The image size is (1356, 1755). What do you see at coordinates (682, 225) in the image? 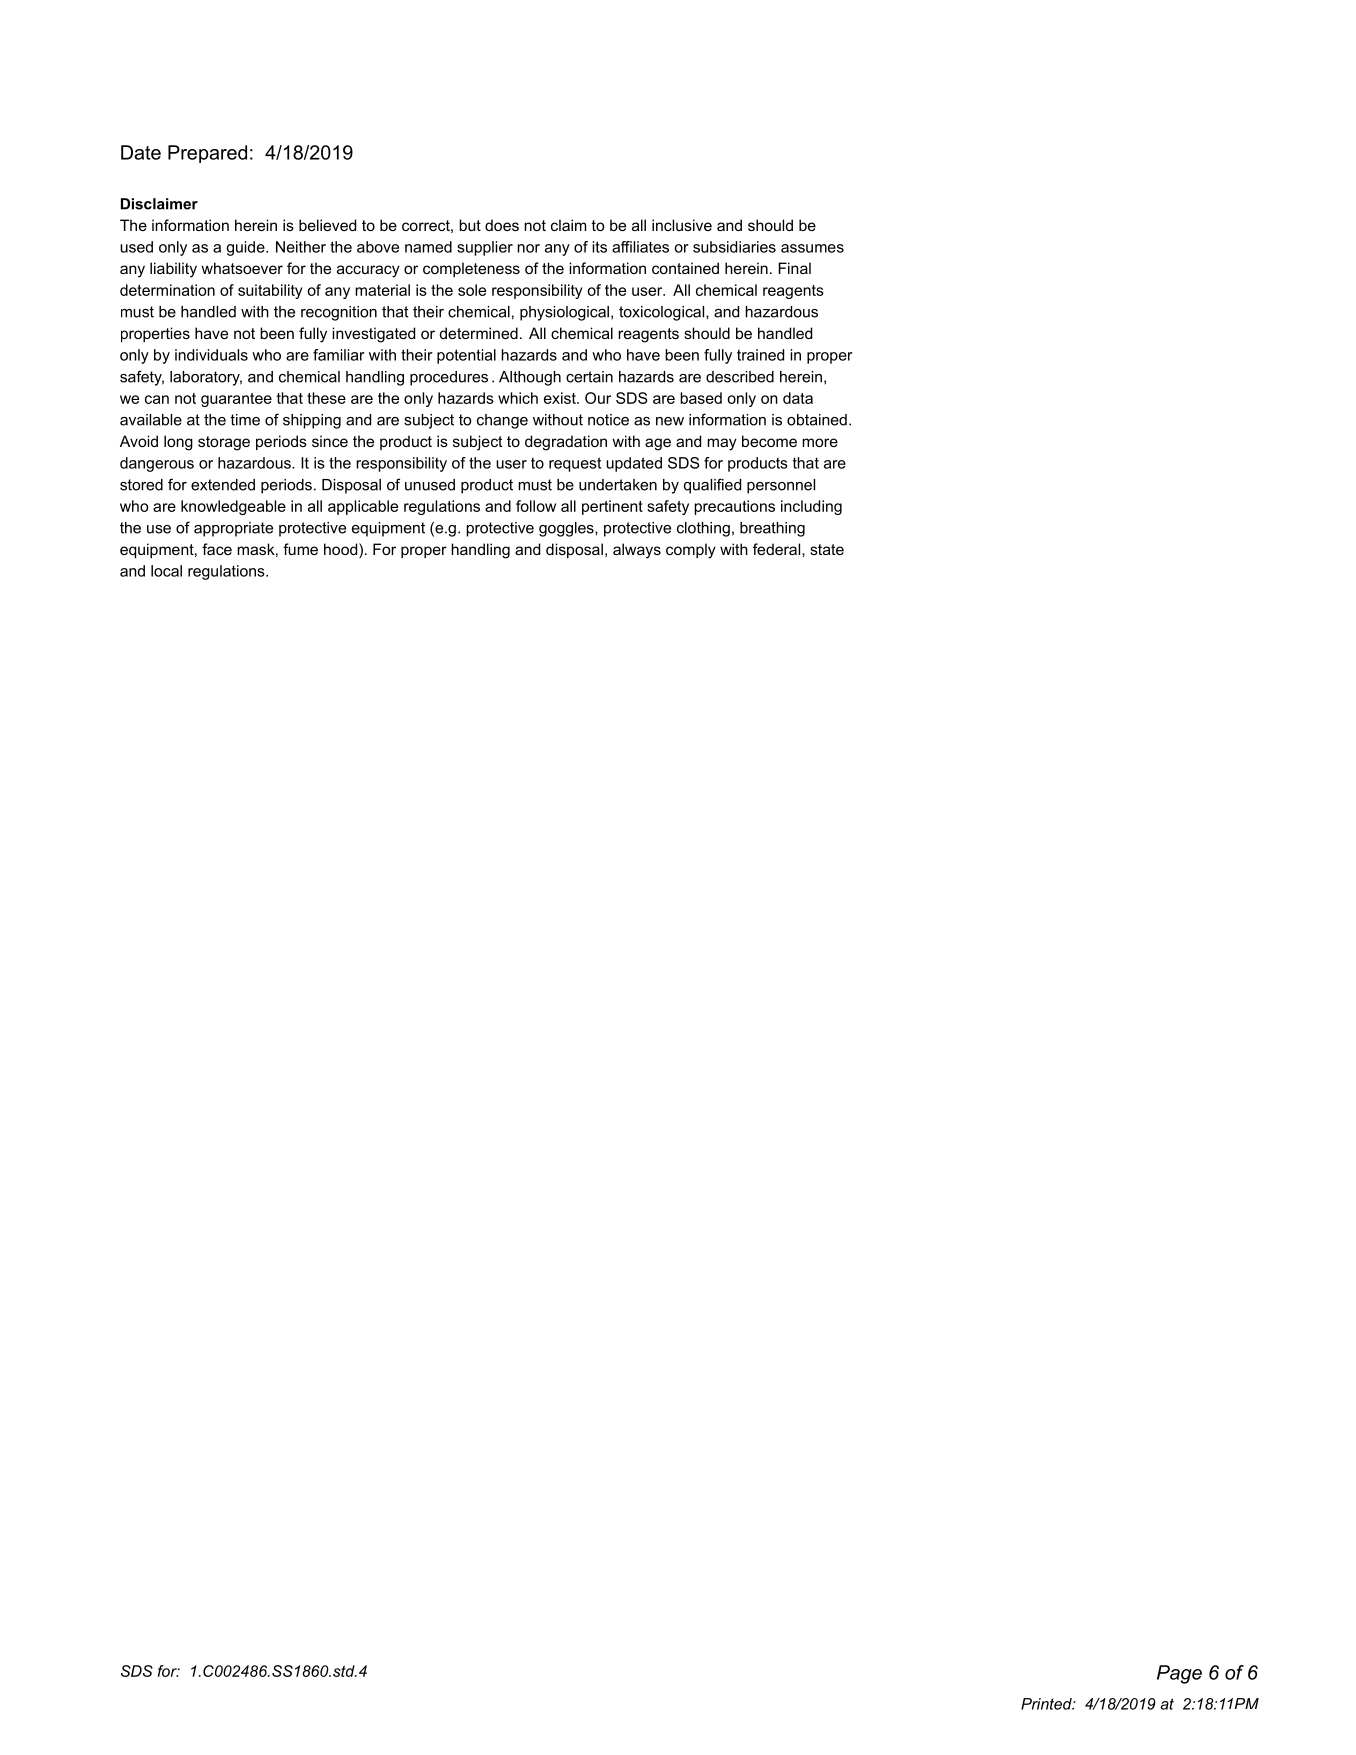
I see `inclusive` at bounding box center [682, 225].
